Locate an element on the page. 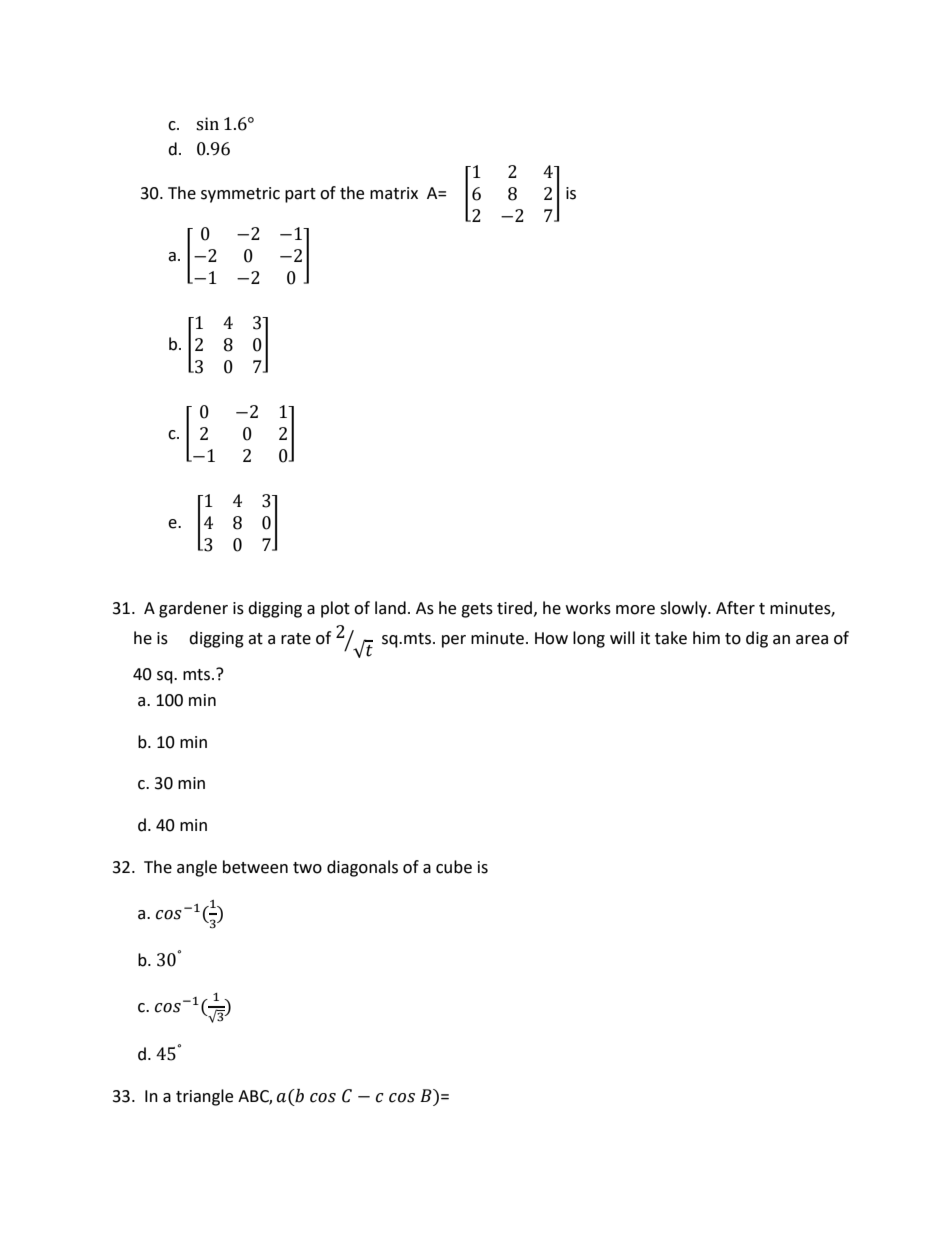  tired is located at coordinates (514, 608).
